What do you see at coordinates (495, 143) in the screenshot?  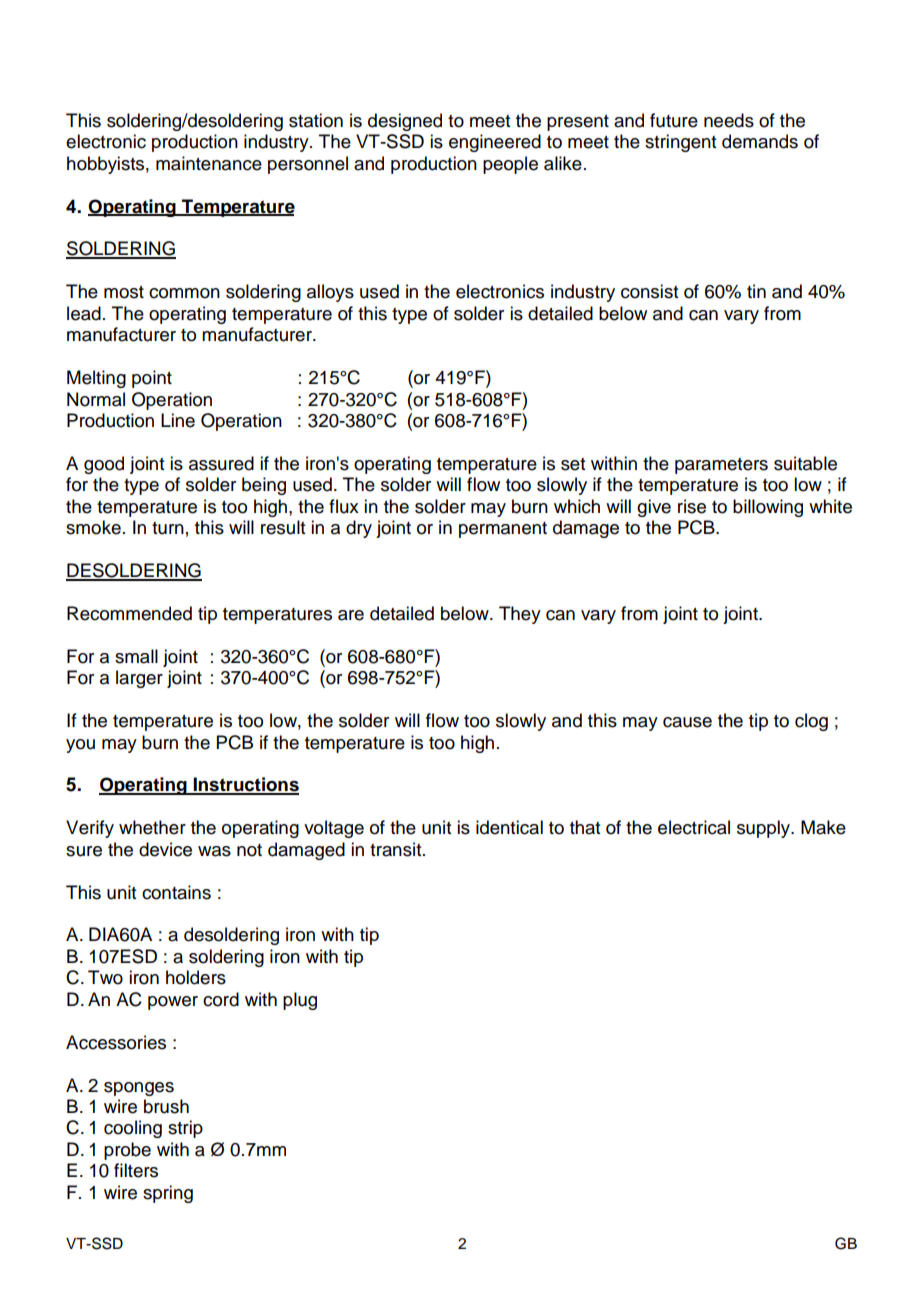 I see `engineered` at bounding box center [495, 143].
